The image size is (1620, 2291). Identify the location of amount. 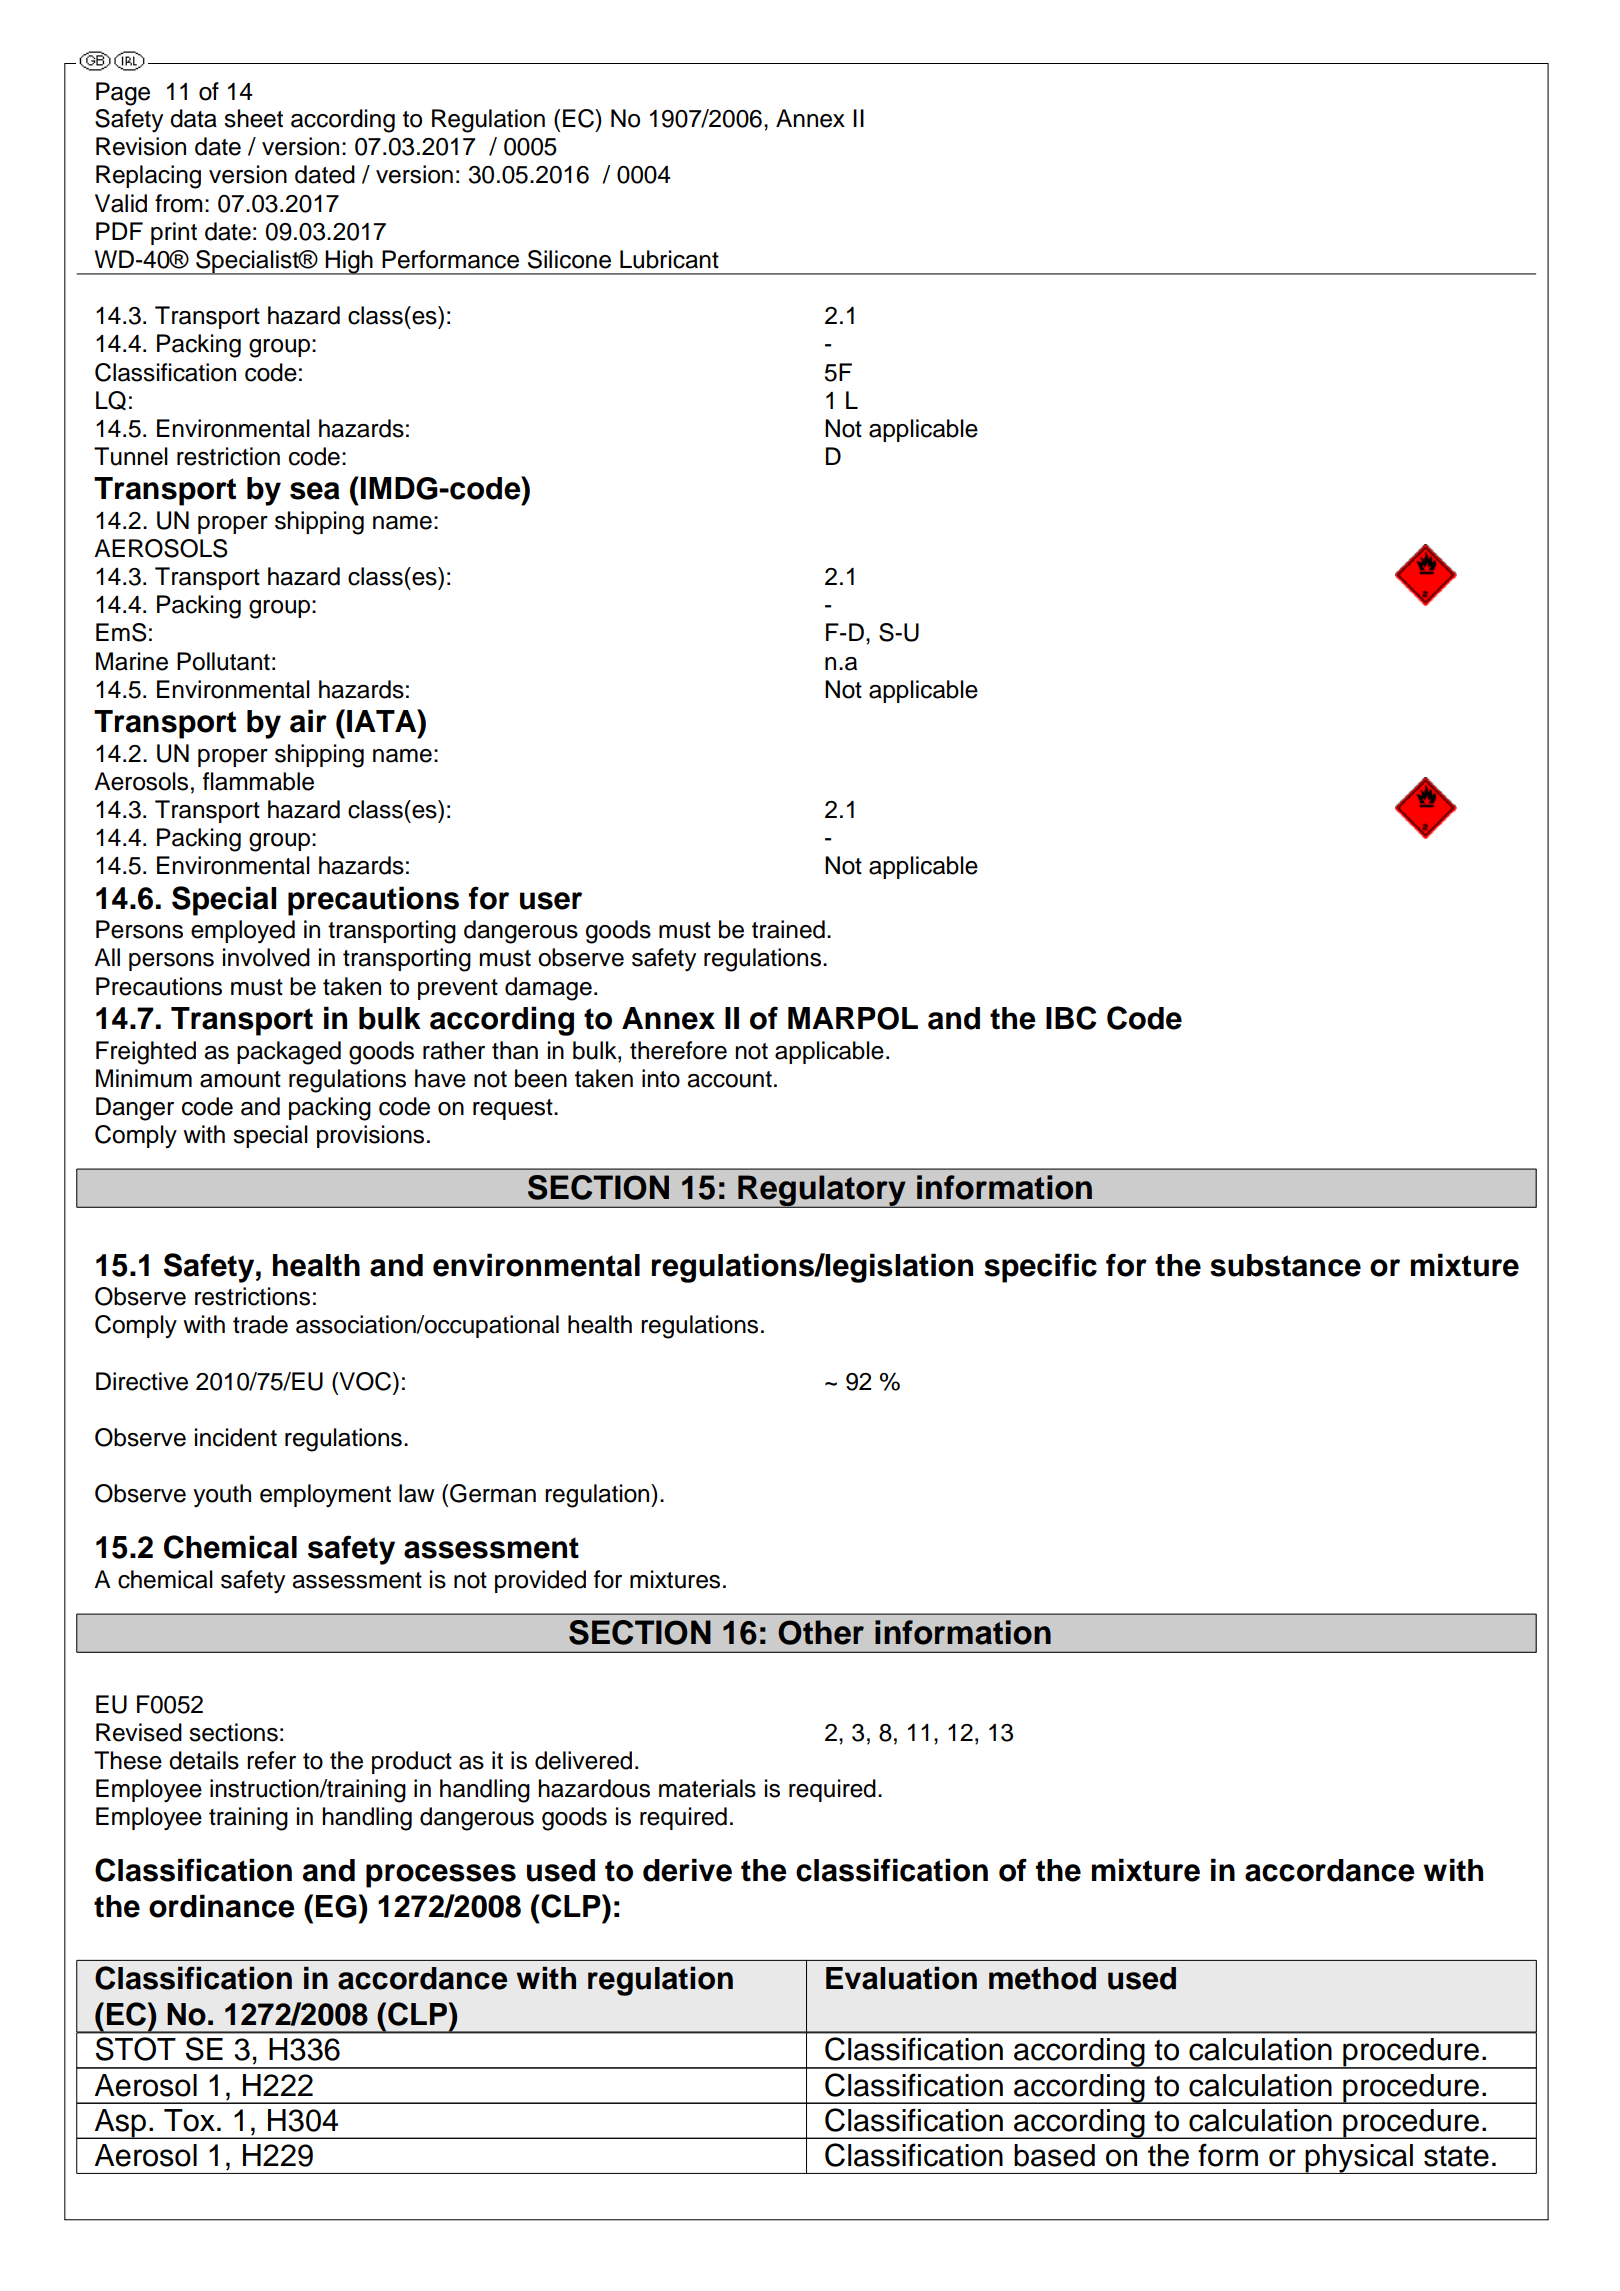
(240, 1079).
